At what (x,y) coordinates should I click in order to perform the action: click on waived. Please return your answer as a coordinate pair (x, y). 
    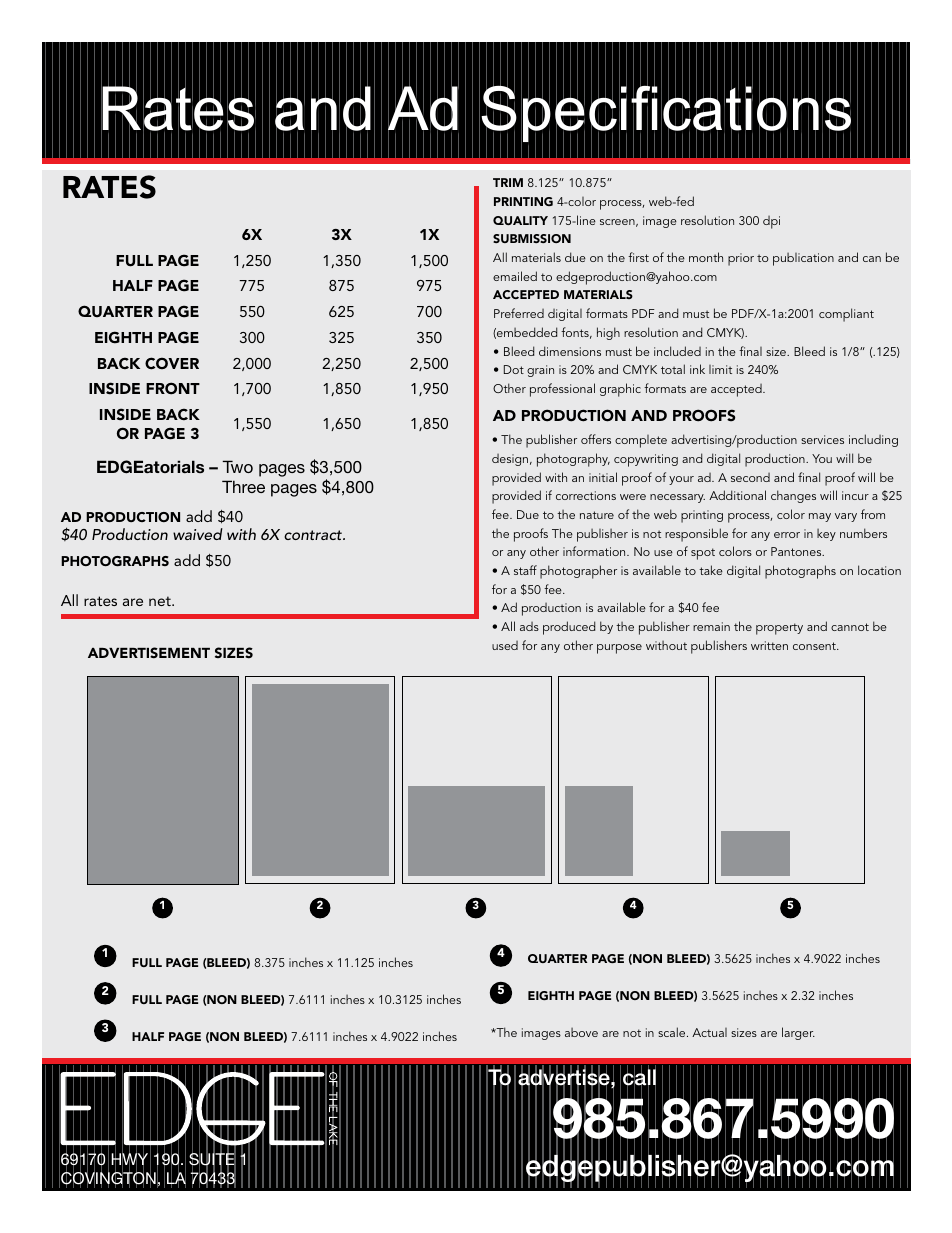
    Looking at the image, I should click on (198, 534).
